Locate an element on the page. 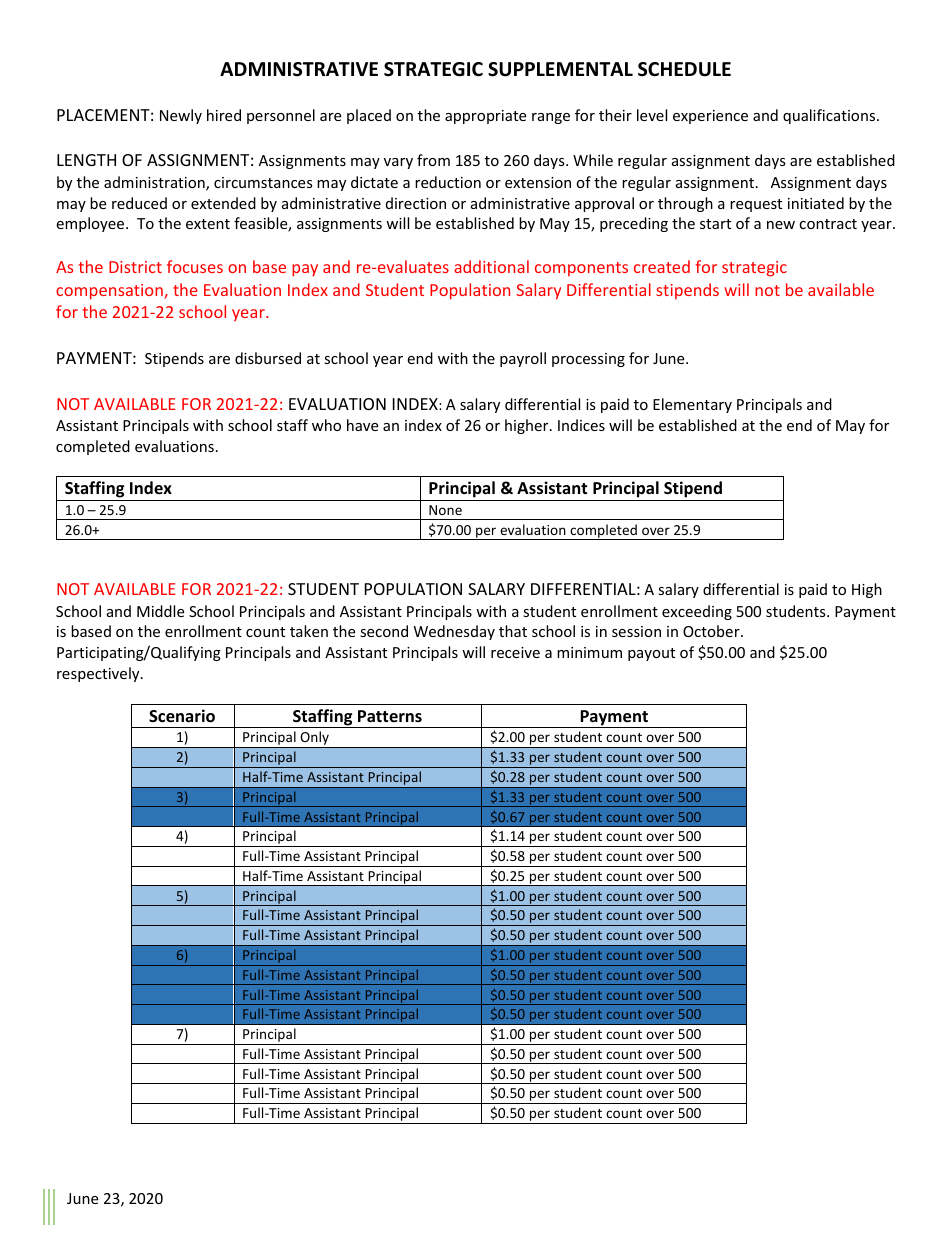 This document has height=1233, width=952. exceeding is located at coordinates (697, 612).
